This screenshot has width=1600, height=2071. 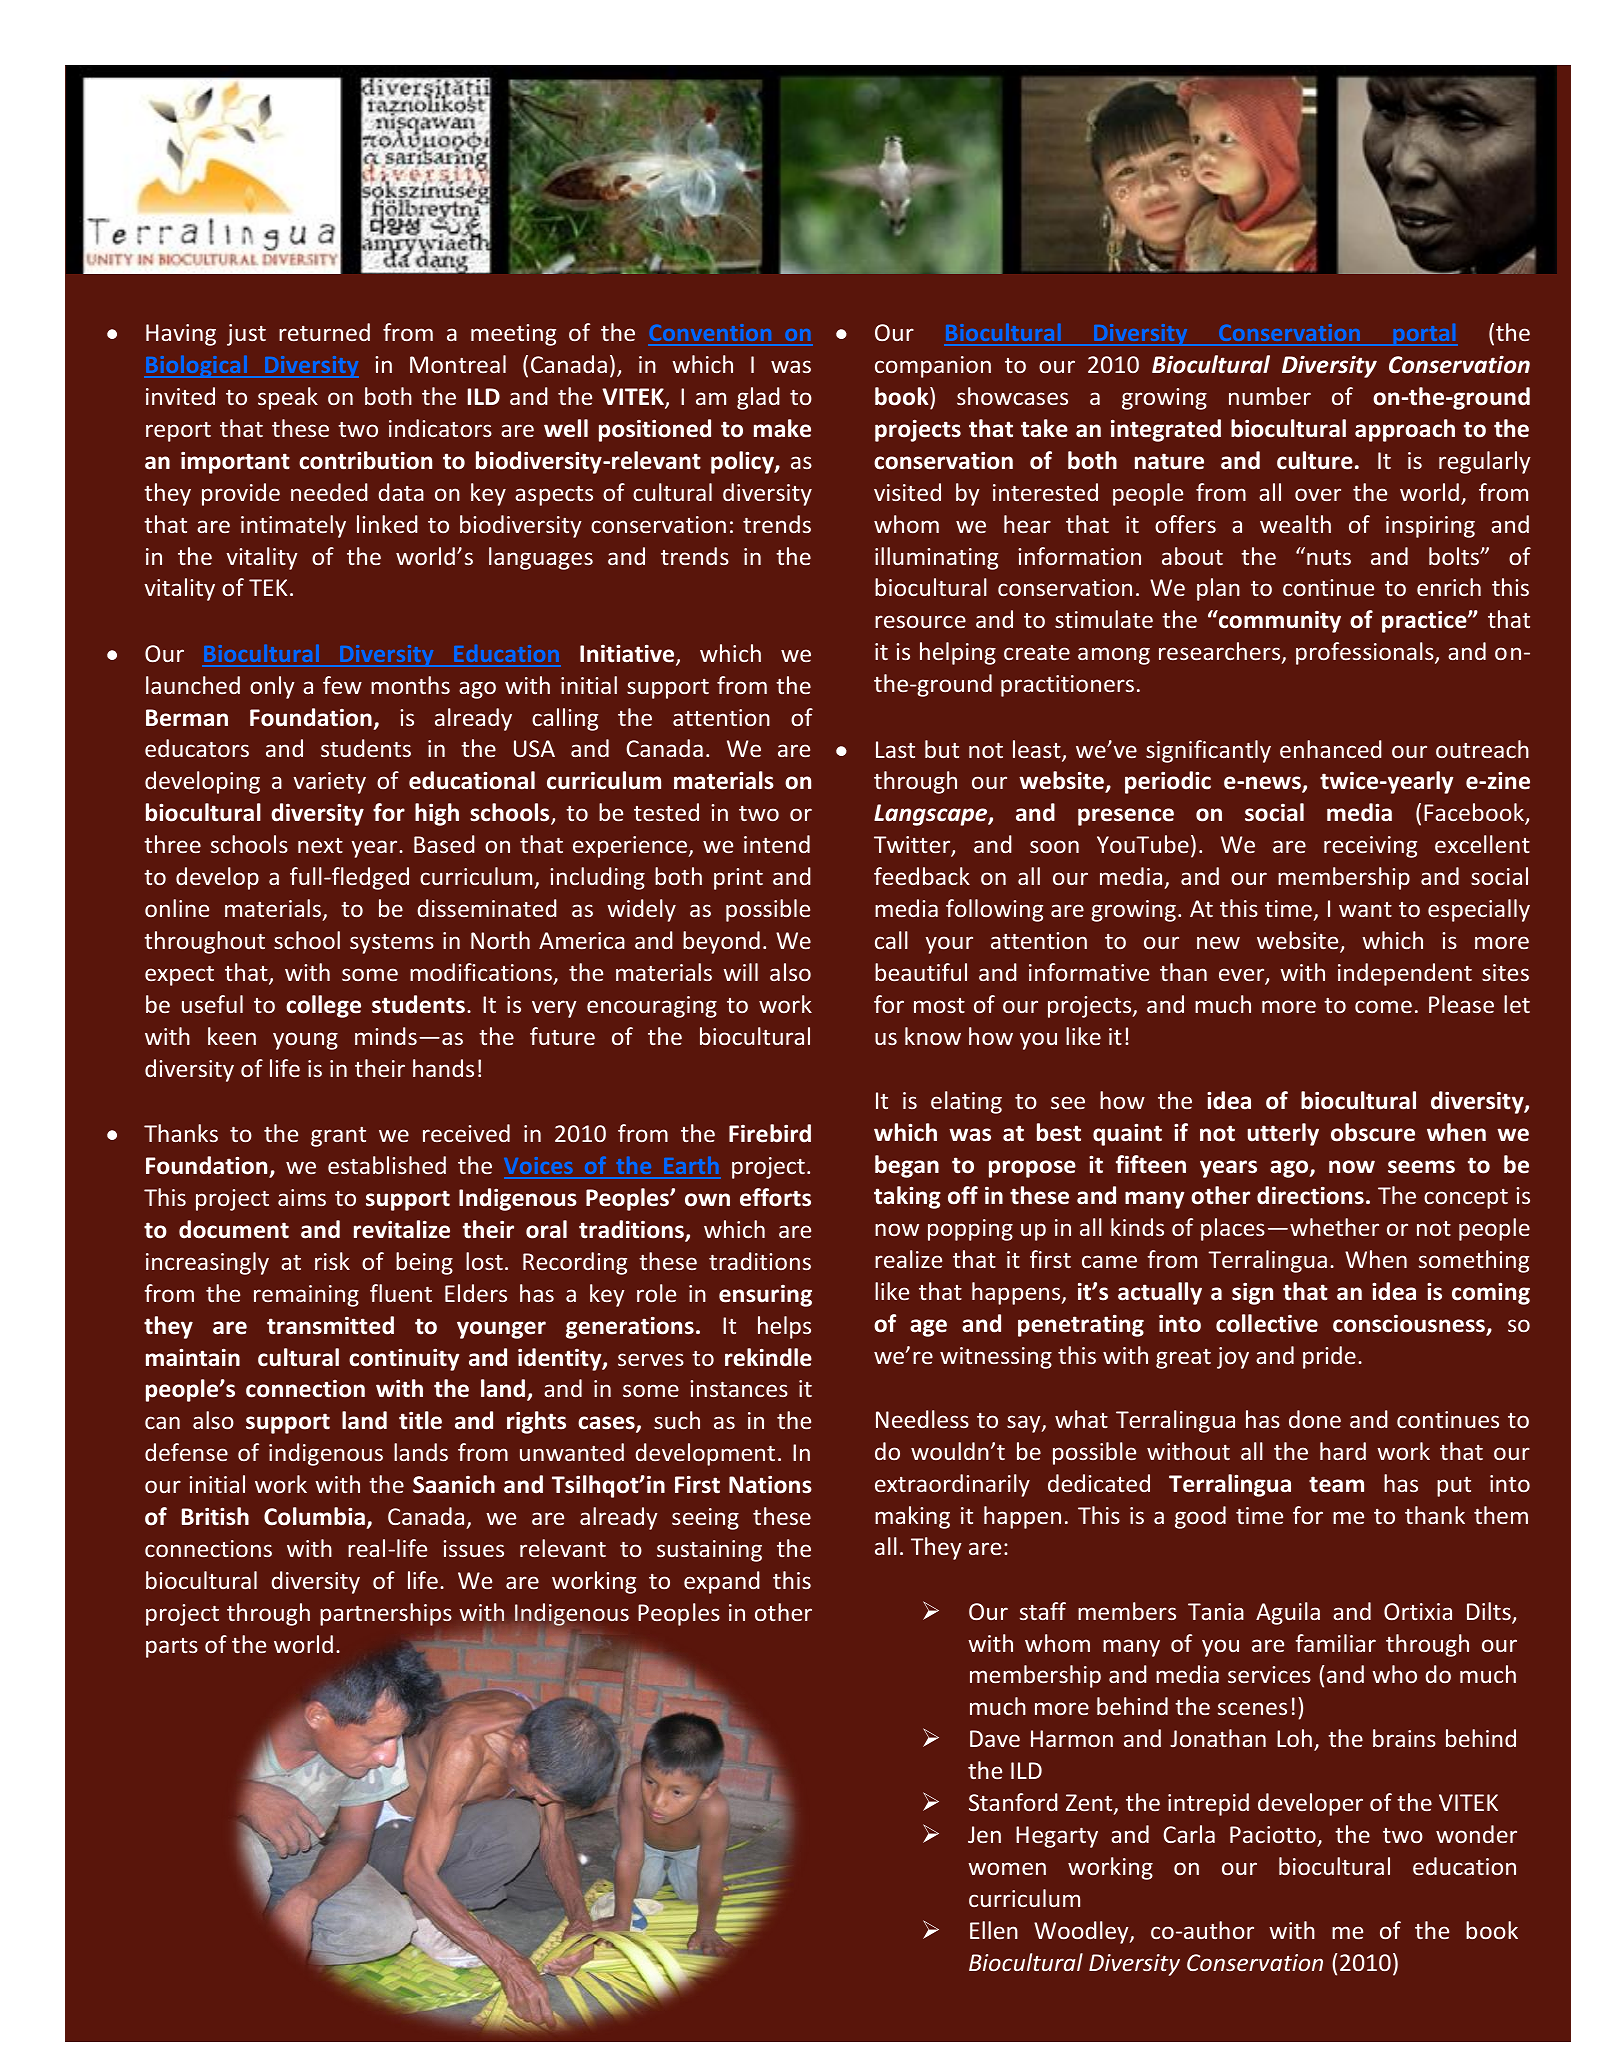 I want to click on Jen, so click(x=984, y=1834).
